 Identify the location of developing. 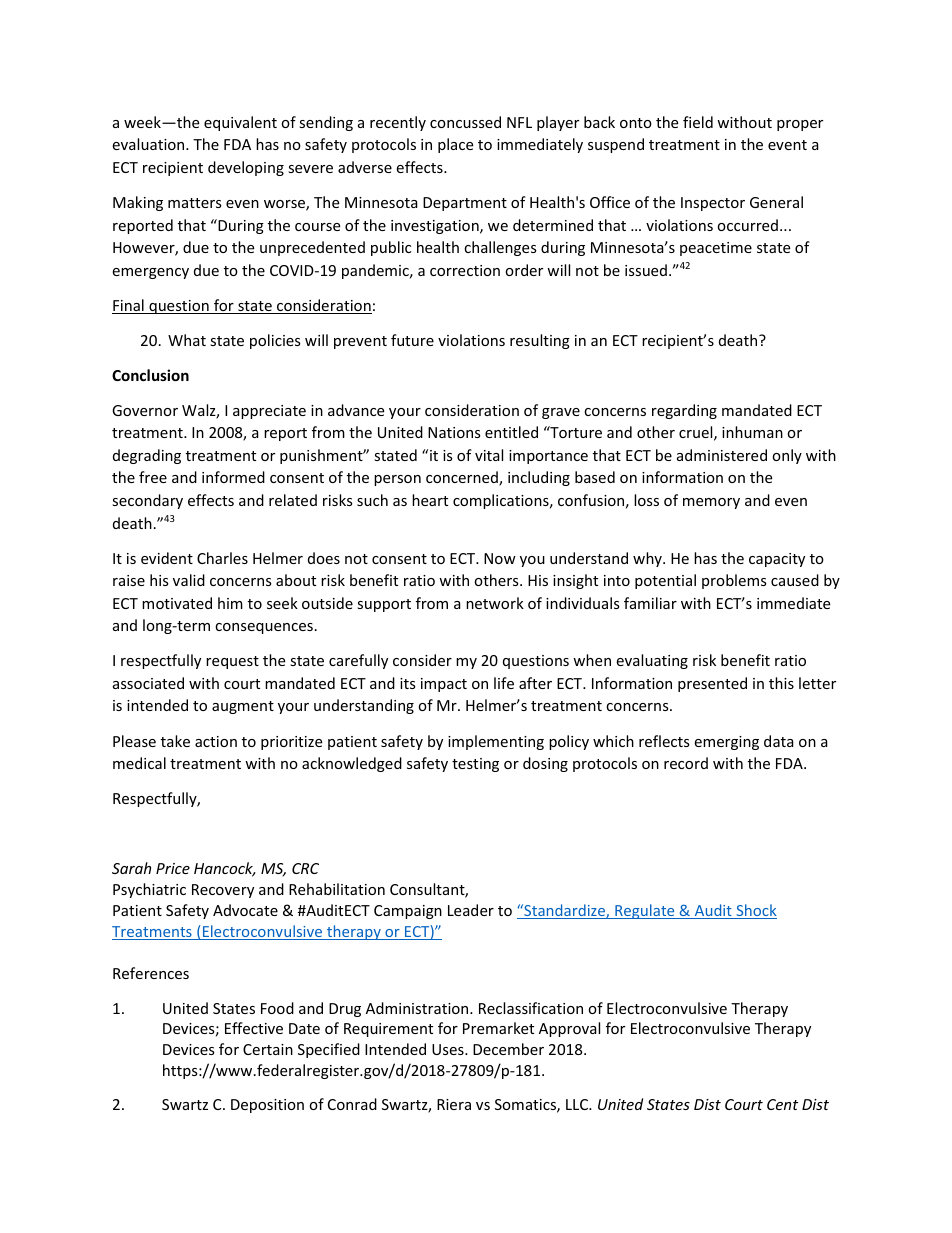
(246, 168).
